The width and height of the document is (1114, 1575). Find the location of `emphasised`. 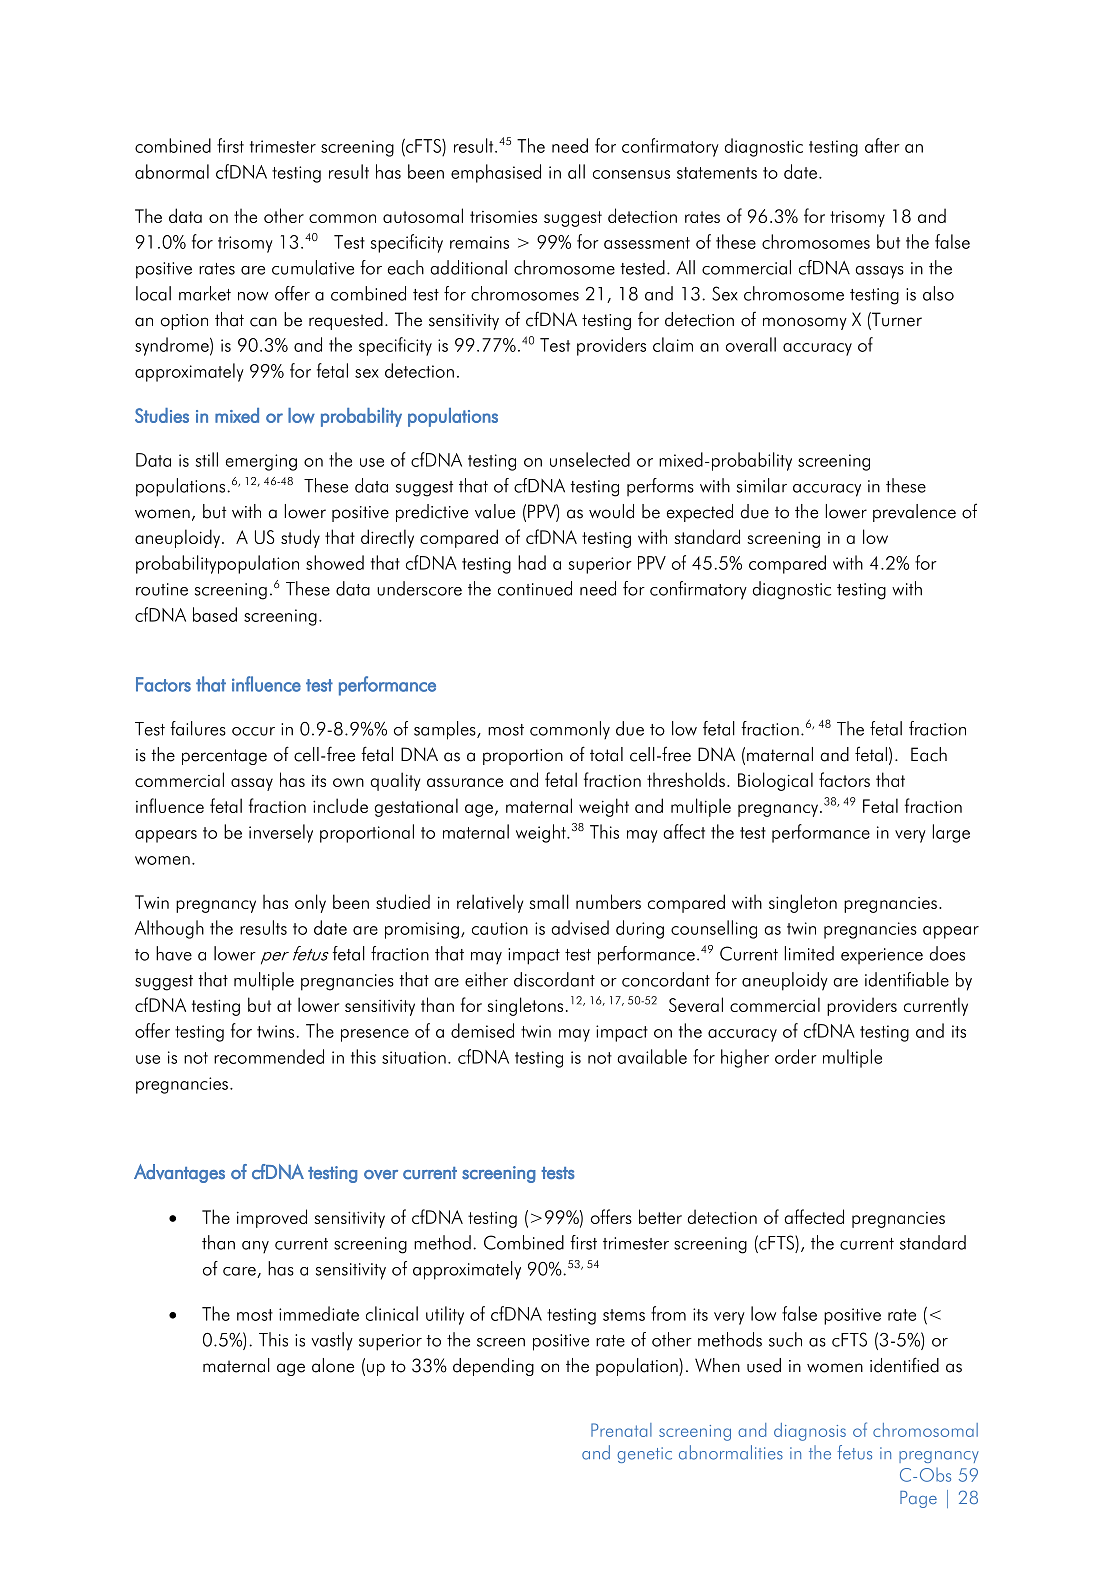

emphasised is located at coordinates (496, 173).
